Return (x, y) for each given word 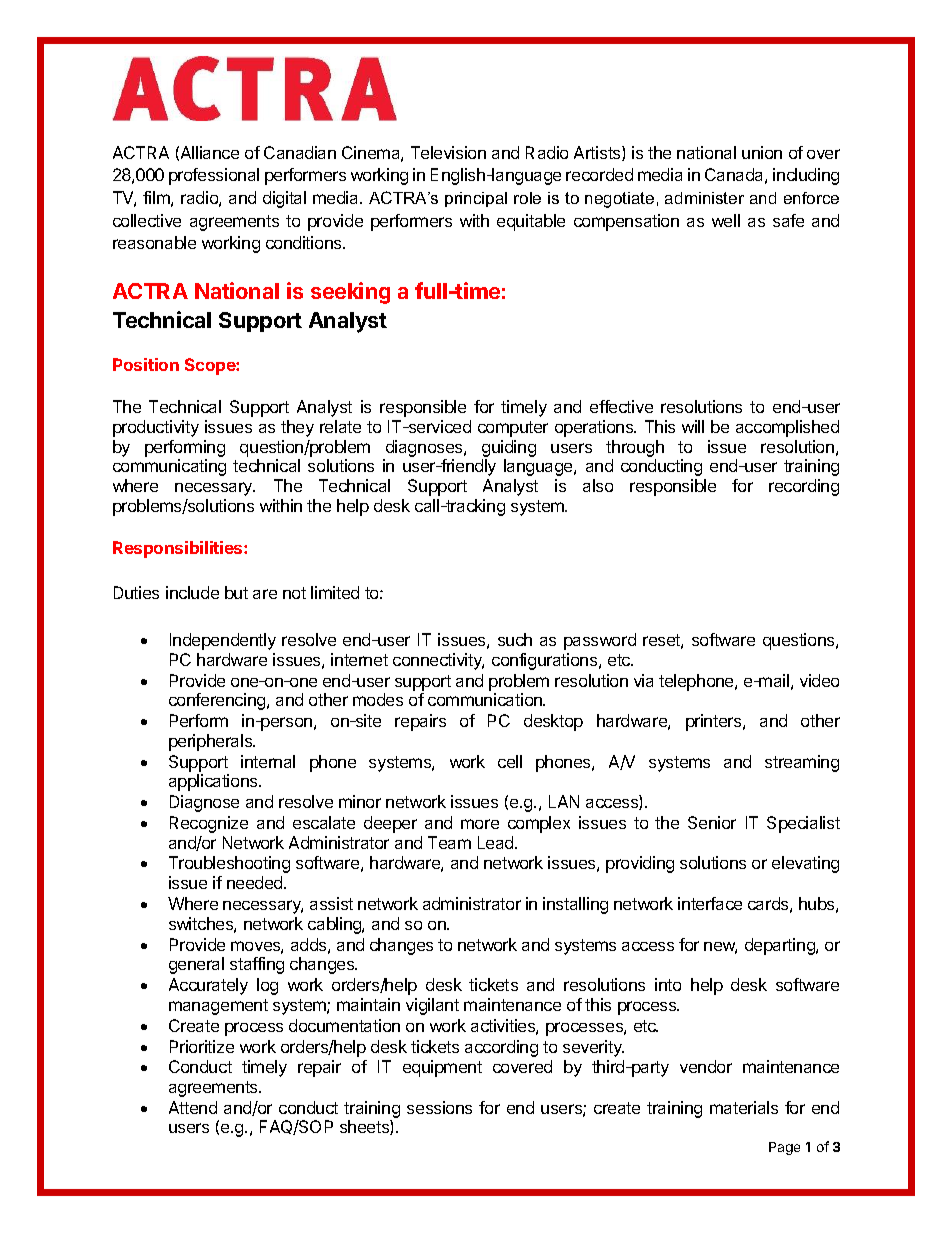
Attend (193, 1107)
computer (513, 429)
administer (704, 198)
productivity (156, 428)
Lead (497, 842)
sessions (439, 1107)
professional (214, 176)
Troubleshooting (229, 864)
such (515, 639)
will (693, 426)
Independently (223, 641)
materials (744, 1107)
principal (476, 199)
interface (710, 903)
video (819, 680)
